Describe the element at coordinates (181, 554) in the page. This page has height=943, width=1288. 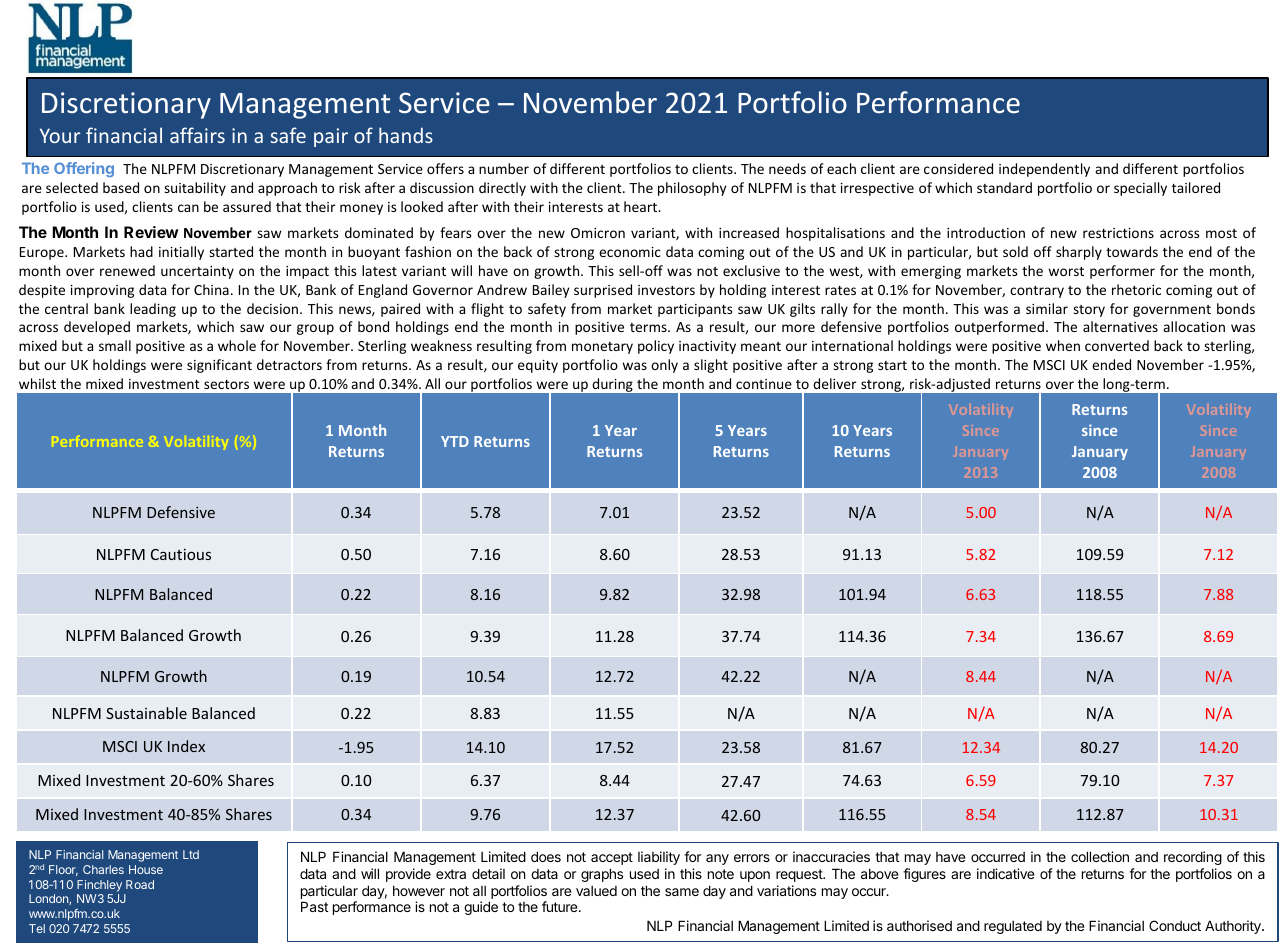
I see `Cautious` at that location.
